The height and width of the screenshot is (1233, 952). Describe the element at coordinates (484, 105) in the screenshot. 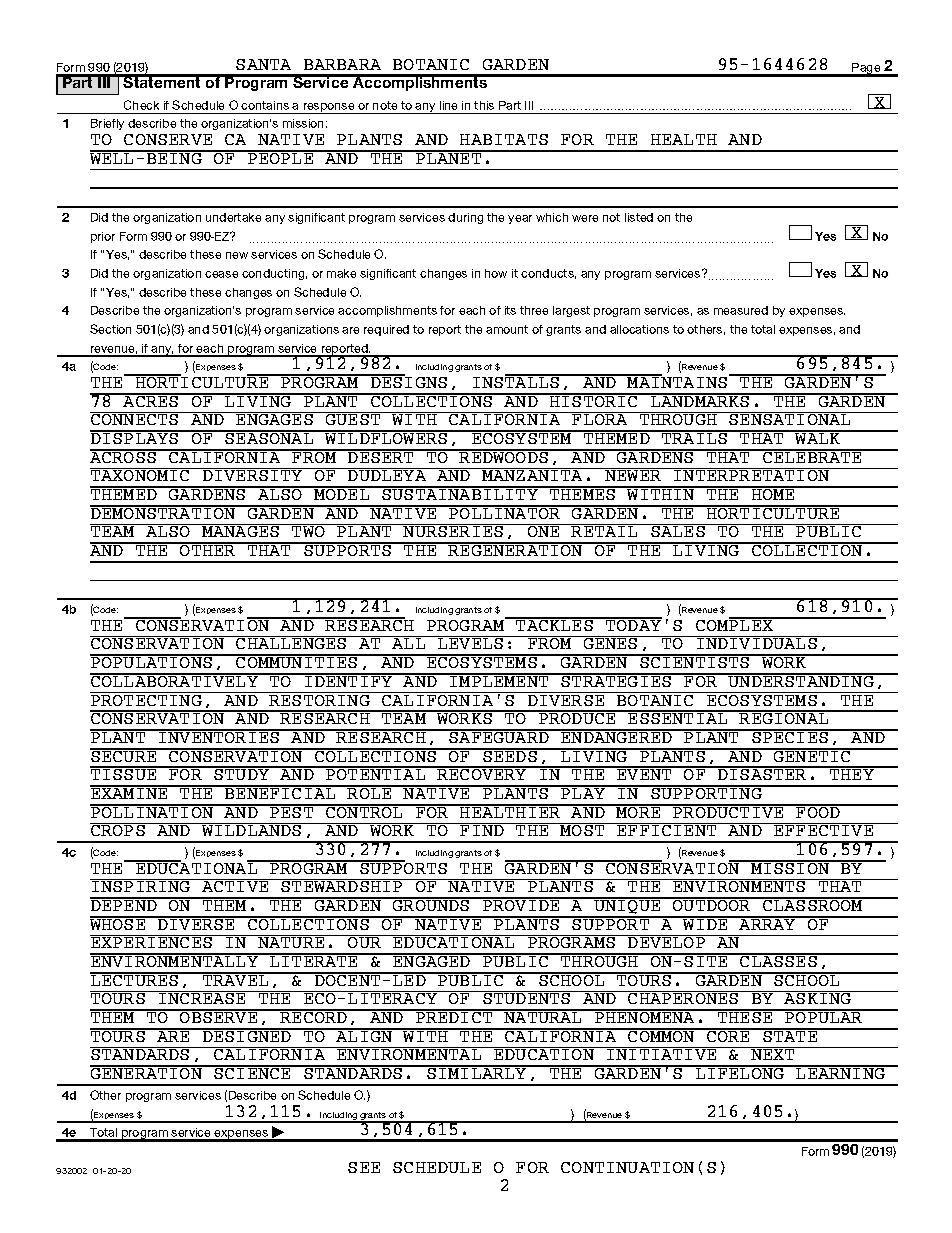

I see `this` at that location.
